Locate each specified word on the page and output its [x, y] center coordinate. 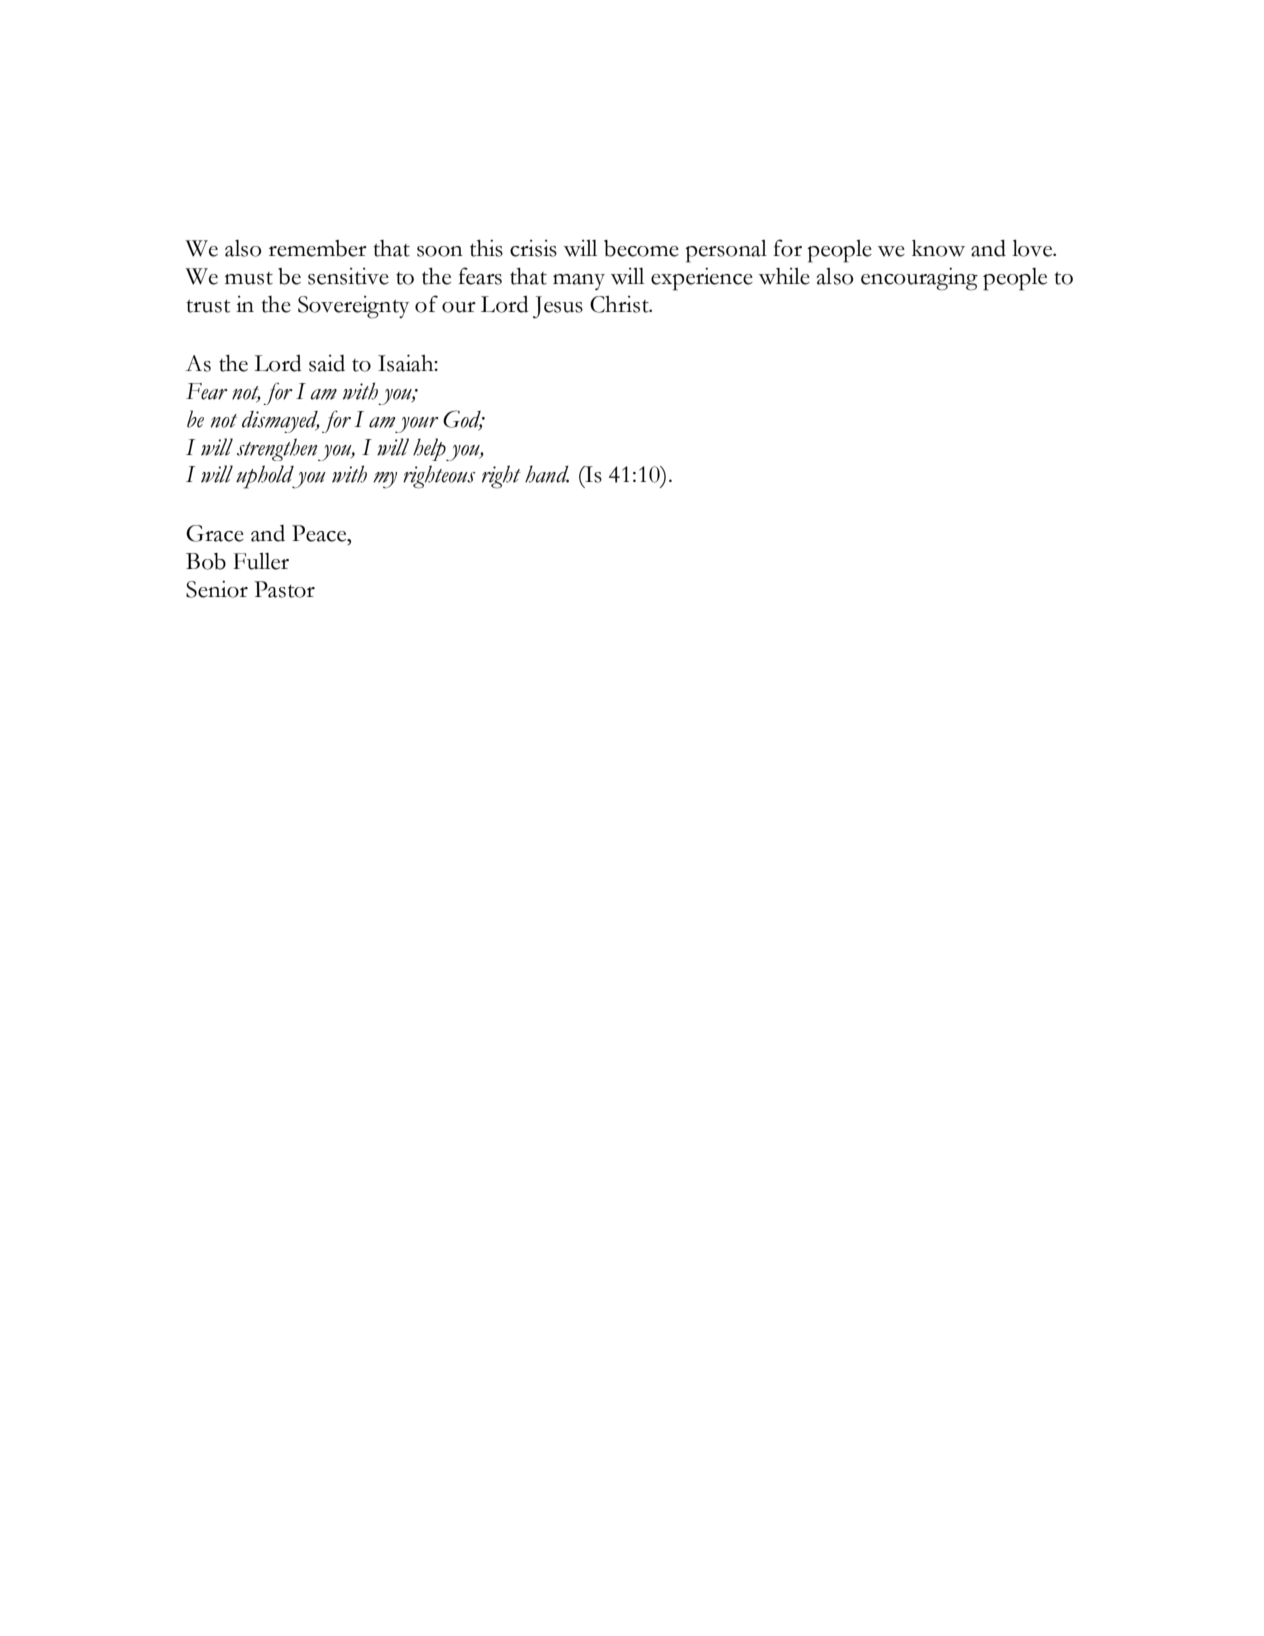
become [641, 248]
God [463, 420]
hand [547, 474]
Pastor [284, 589]
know [938, 248]
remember [318, 248]
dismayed [281, 422]
